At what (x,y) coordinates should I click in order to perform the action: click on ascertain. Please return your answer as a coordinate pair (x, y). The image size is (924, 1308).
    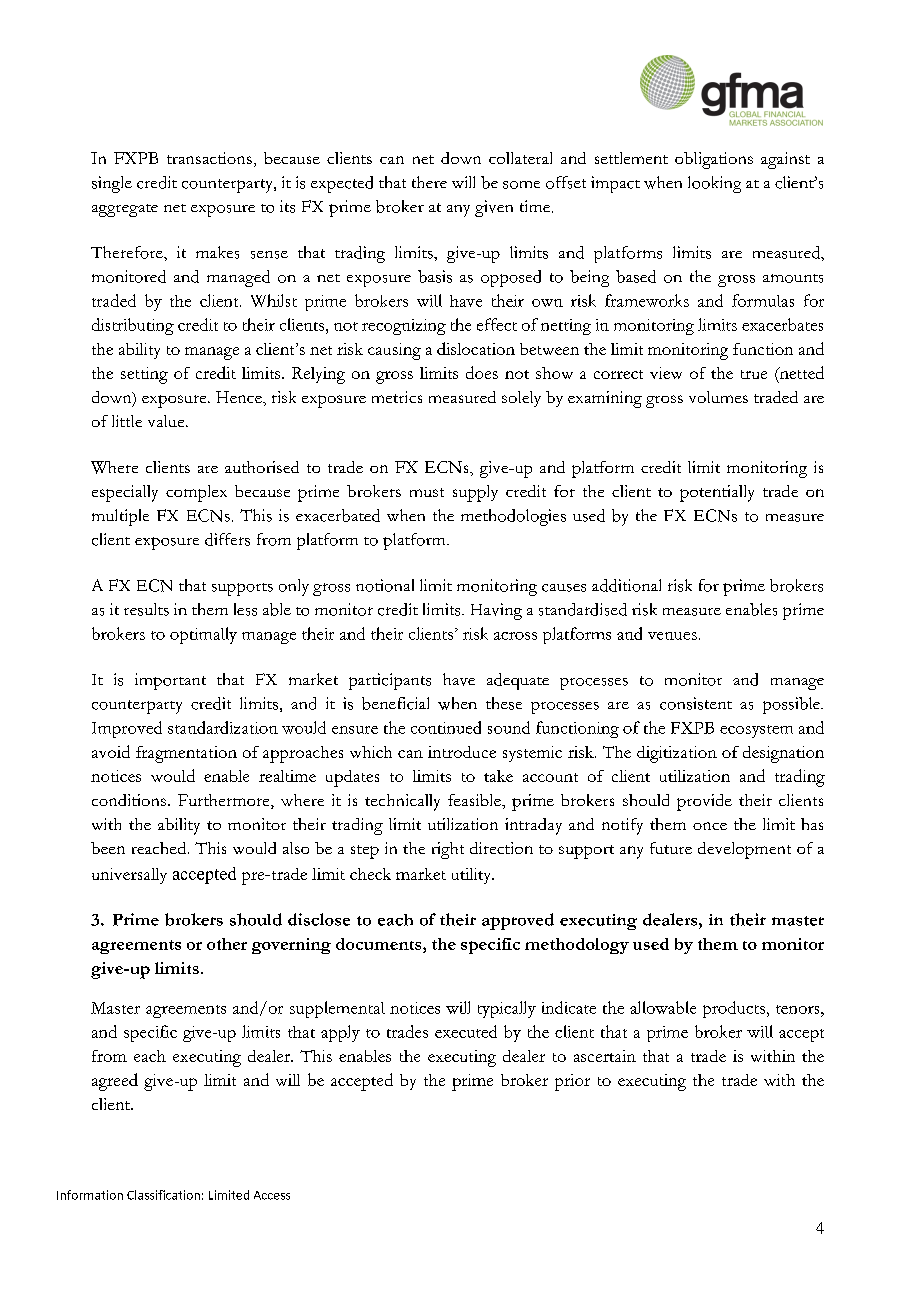
    Looking at the image, I should click on (605, 1056).
